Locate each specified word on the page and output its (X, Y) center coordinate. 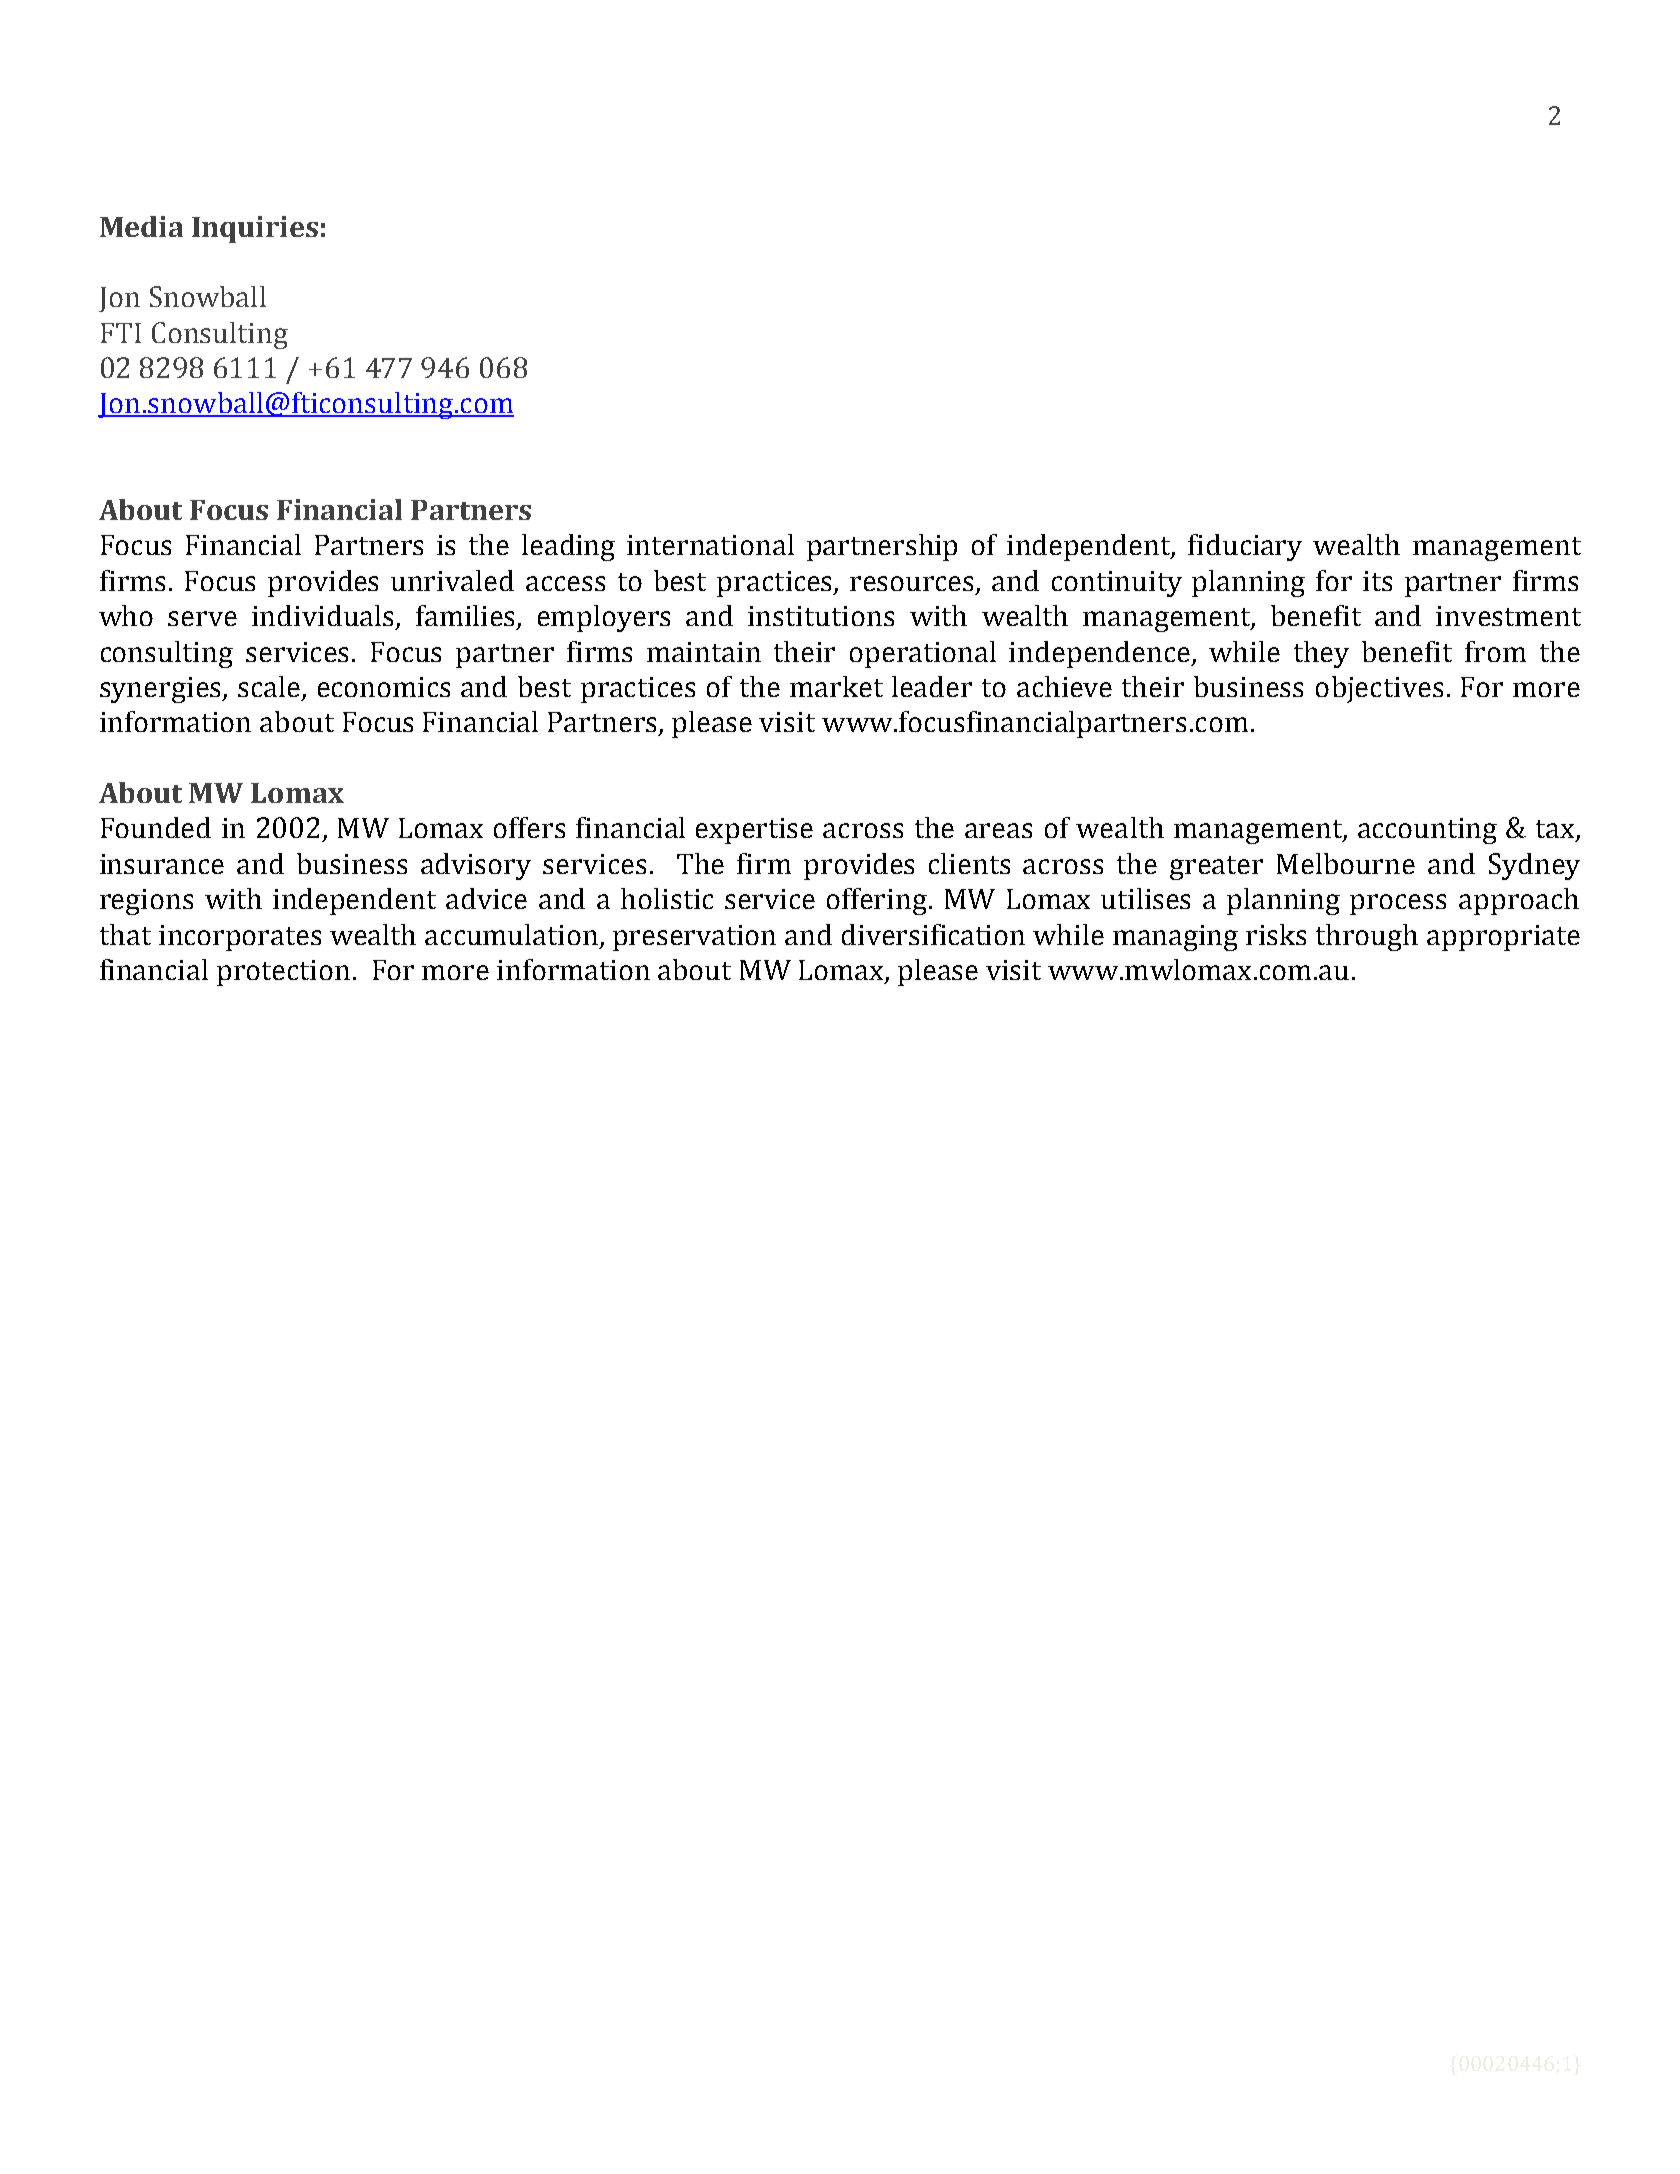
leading (568, 547)
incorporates (240, 938)
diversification (933, 934)
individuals (322, 615)
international (710, 544)
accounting (1427, 831)
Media (141, 226)
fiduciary (1245, 547)
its (1377, 581)
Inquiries (255, 229)
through (1367, 937)
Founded (156, 827)
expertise (754, 831)
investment (1508, 616)
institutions (821, 616)
